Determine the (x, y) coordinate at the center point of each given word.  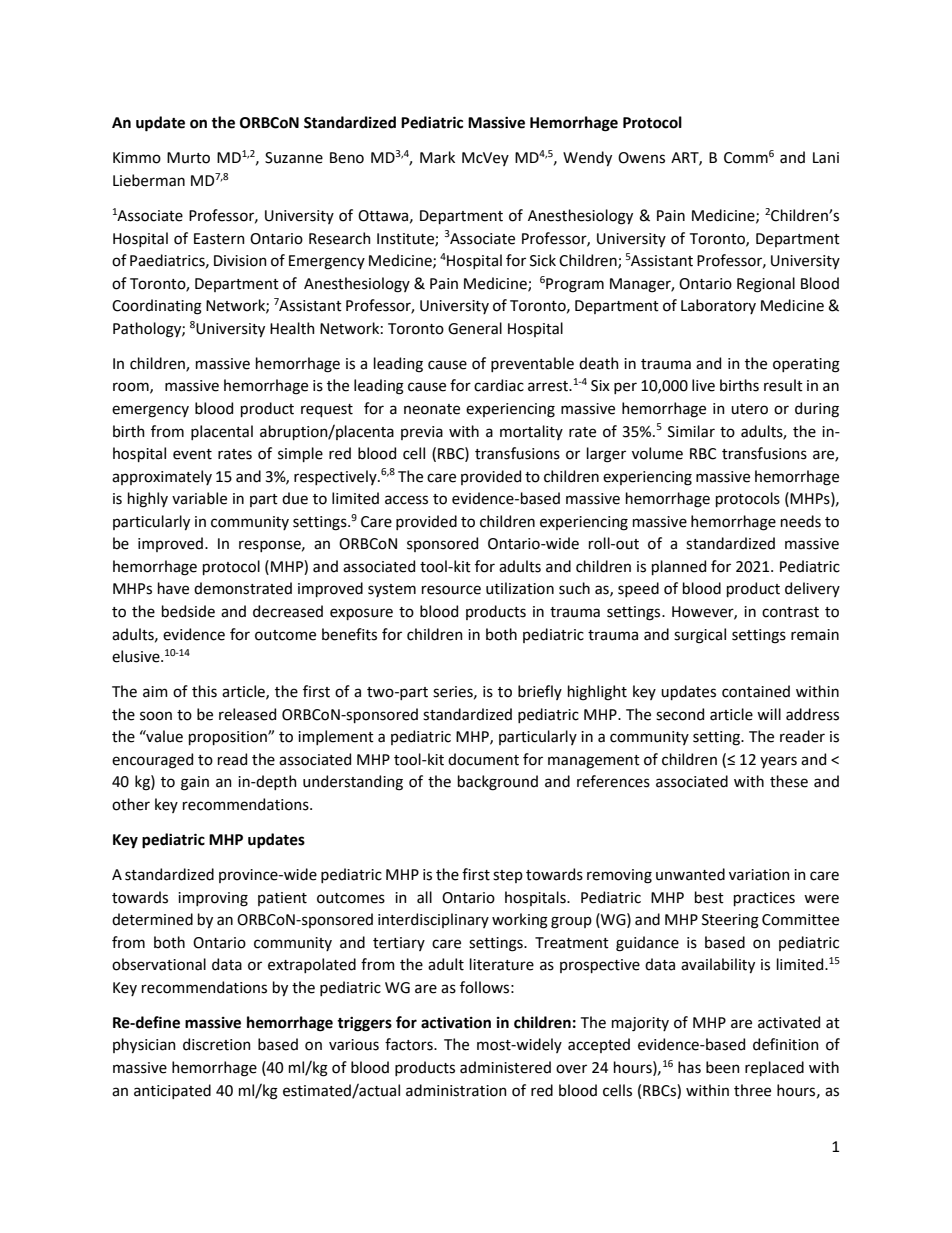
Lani (826, 158)
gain (195, 783)
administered (505, 1067)
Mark (437, 157)
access (406, 500)
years (778, 762)
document (483, 759)
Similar (691, 431)
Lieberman (149, 180)
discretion (217, 1044)
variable (199, 498)
